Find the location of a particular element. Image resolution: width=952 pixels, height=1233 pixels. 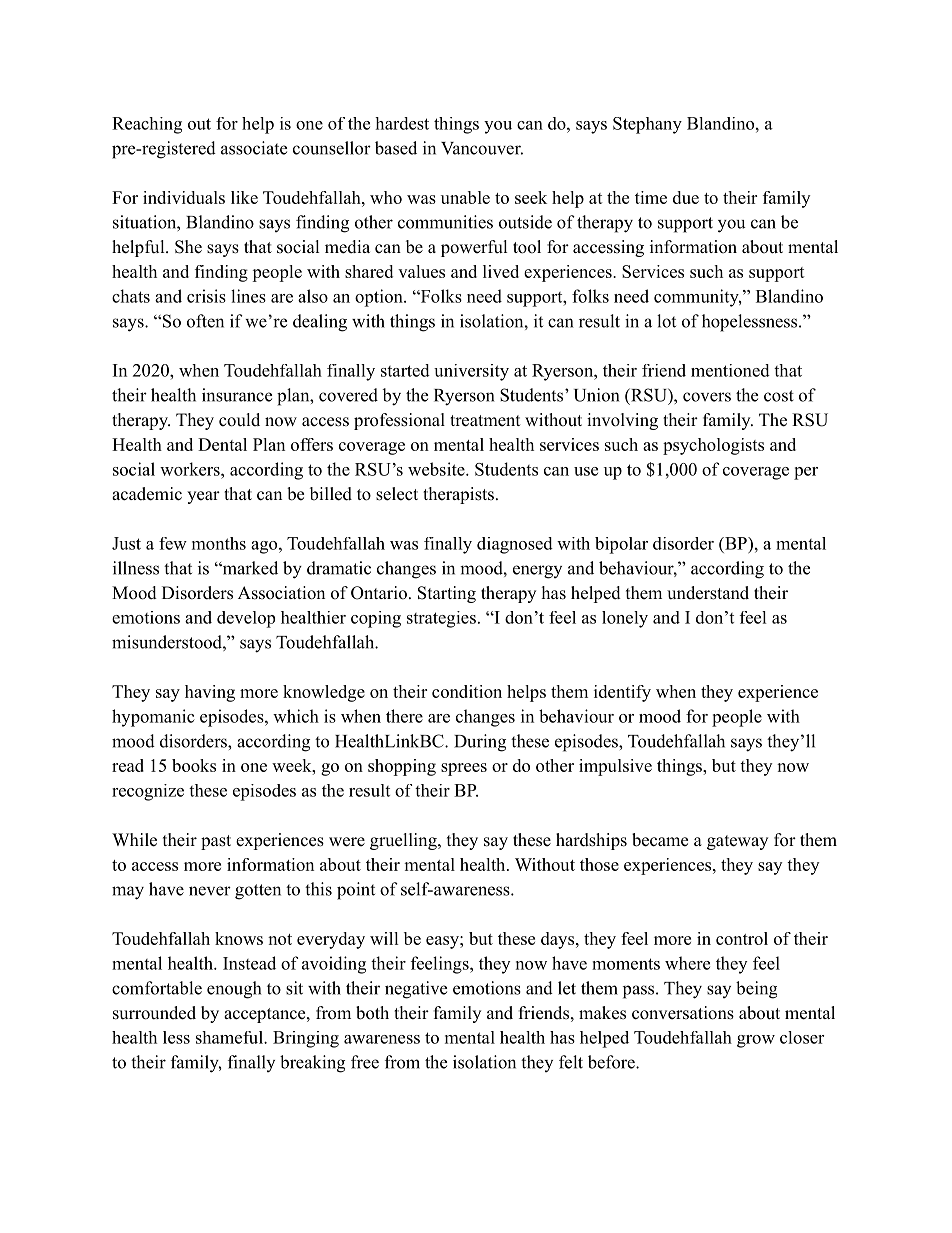

negative is located at coordinates (416, 990).
